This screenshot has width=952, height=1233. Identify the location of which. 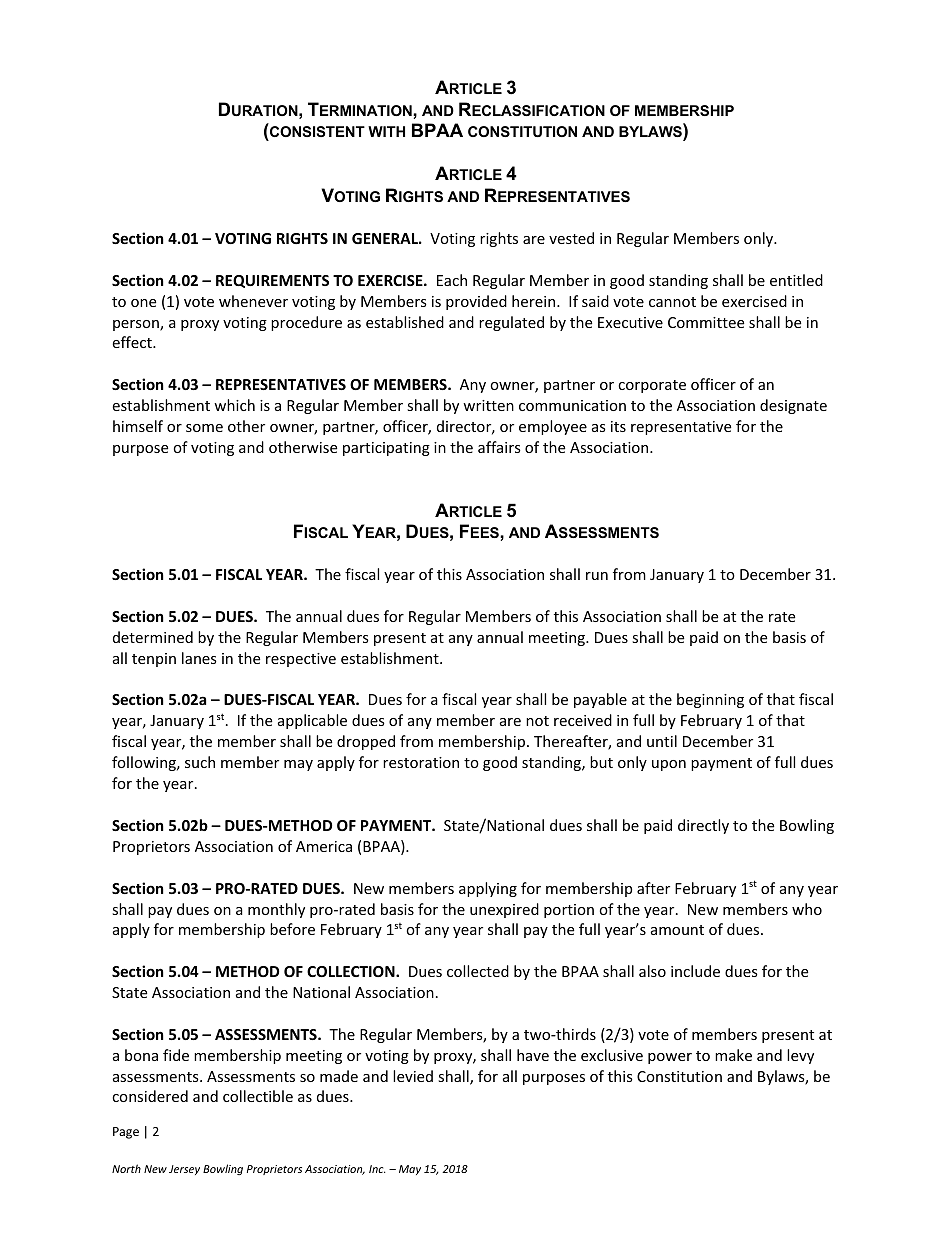
(234, 405).
